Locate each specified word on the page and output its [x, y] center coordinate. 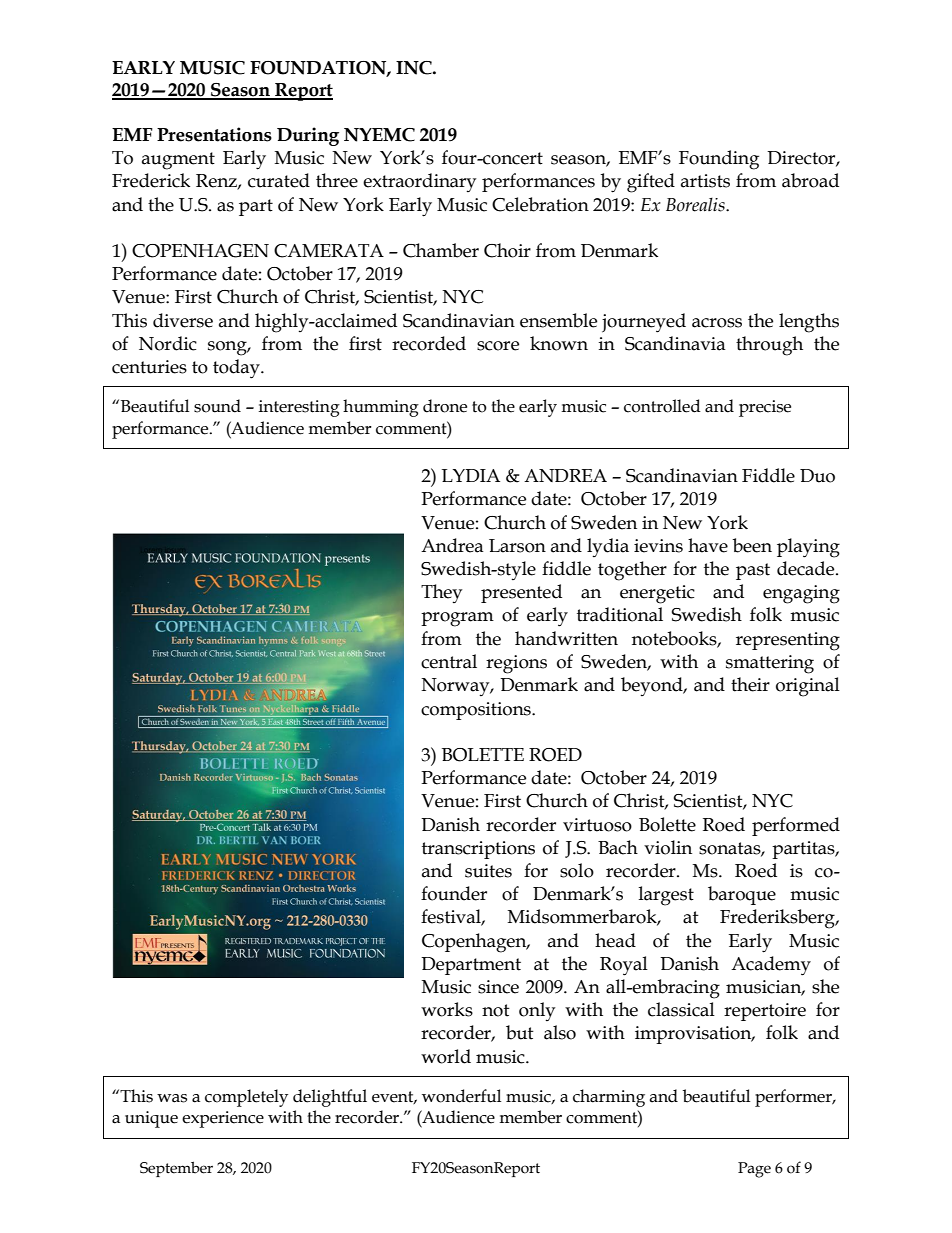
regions [516, 664]
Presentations [214, 134]
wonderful [461, 1096]
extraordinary [419, 182]
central [449, 661]
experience [223, 1119]
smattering [770, 664]
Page [754, 1170]
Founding [719, 160]
